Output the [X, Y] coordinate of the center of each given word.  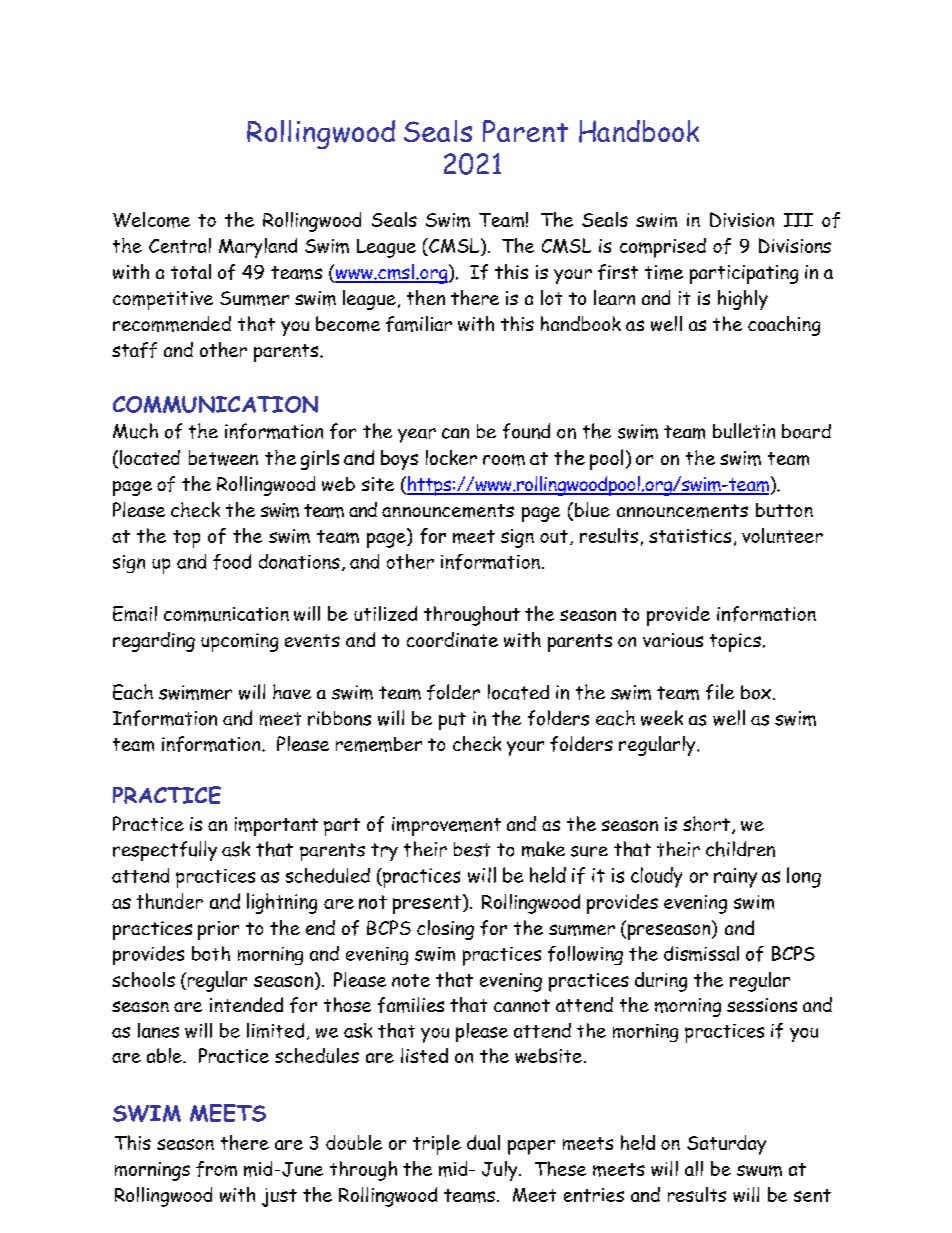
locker [451, 457]
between [223, 458]
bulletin [744, 431]
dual [483, 1142]
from [216, 1169]
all [694, 1168]
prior [218, 930]
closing [445, 930]
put [452, 721]
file [720, 692]
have [292, 691]
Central [180, 245]
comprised [663, 248]
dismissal [701, 953]
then [426, 297]
